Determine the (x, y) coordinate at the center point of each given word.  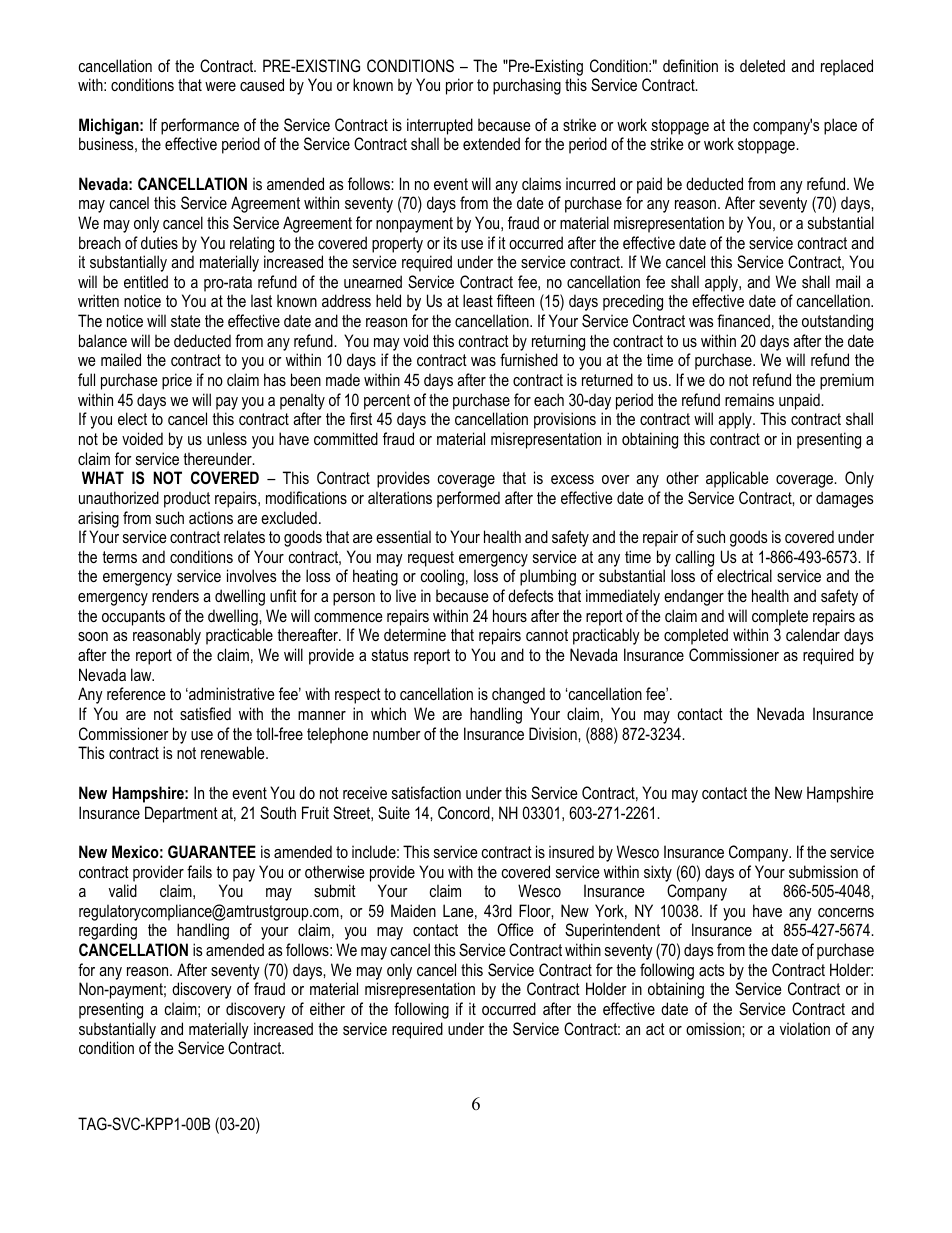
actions (211, 517)
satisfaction (426, 792)
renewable (234, 752)
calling (695, 558)
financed (743, 320)
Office (515, 929)
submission (823, 871)
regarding (108, 931)
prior (460, 86)
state (186, 321)
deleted (762, 65)
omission (714, 1028)
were (220, 86)
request (431, 559)
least (478, 300)
